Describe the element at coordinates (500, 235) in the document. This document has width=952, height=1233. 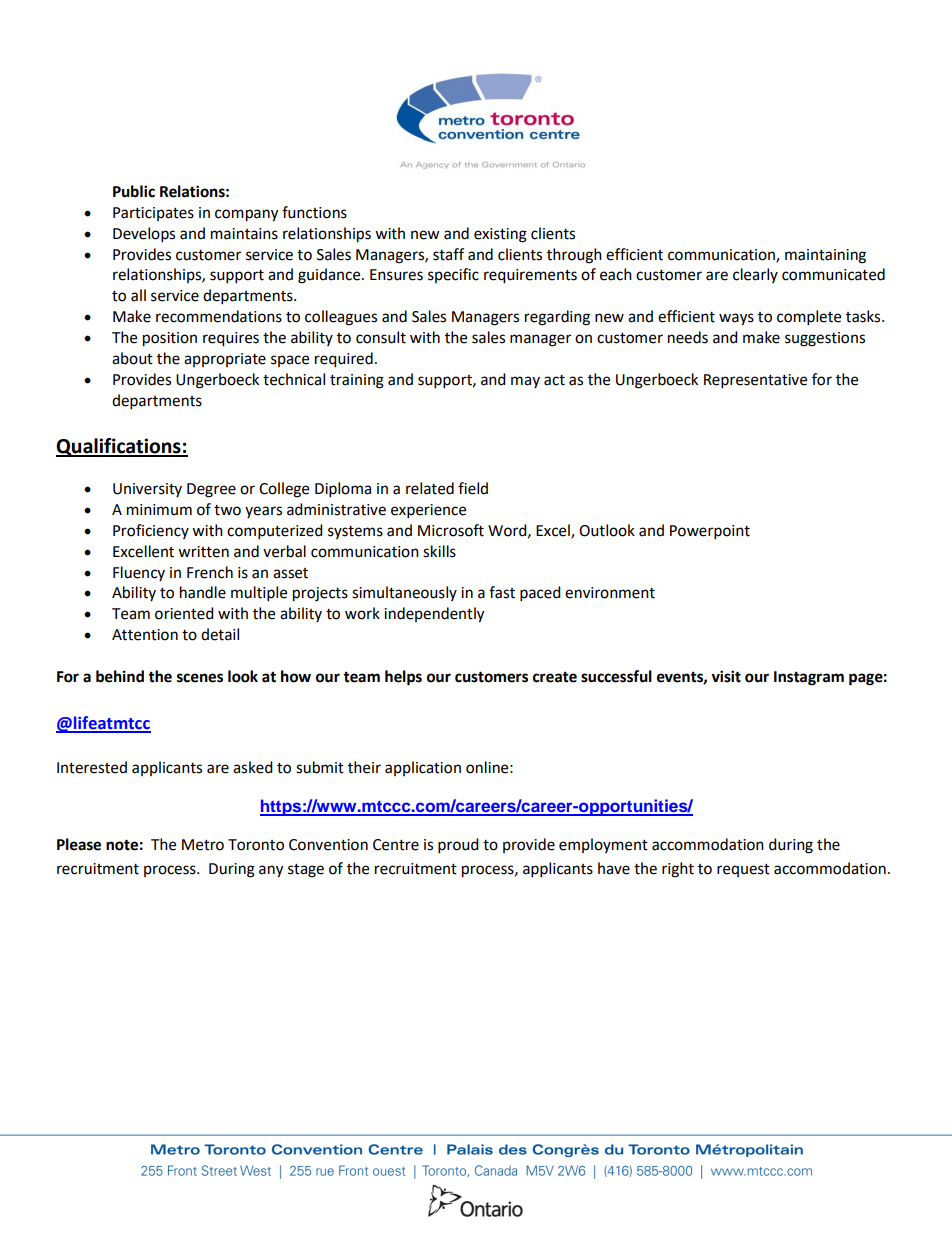
I see `existing` at that location.
